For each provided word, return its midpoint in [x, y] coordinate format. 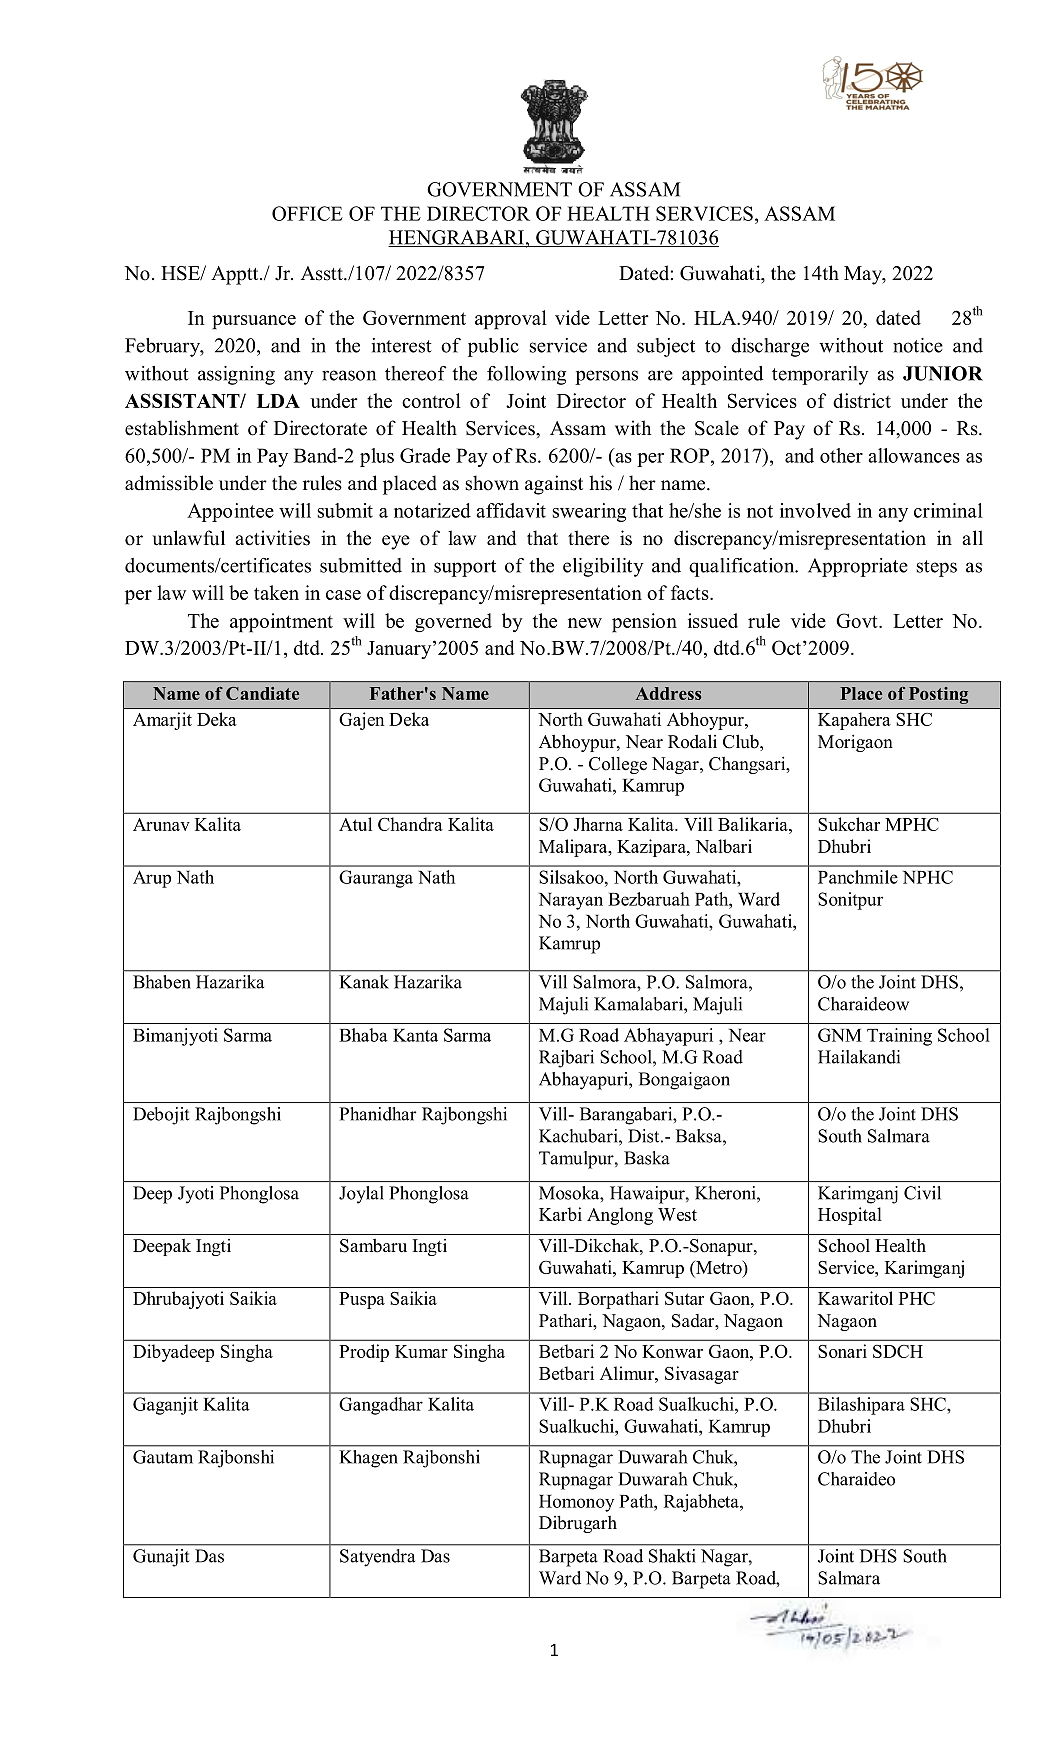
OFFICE [307, 213]
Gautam [163, 1457]
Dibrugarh [578, 1524]
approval [511, 320]
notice [918, 345]
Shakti [672, 1556]
